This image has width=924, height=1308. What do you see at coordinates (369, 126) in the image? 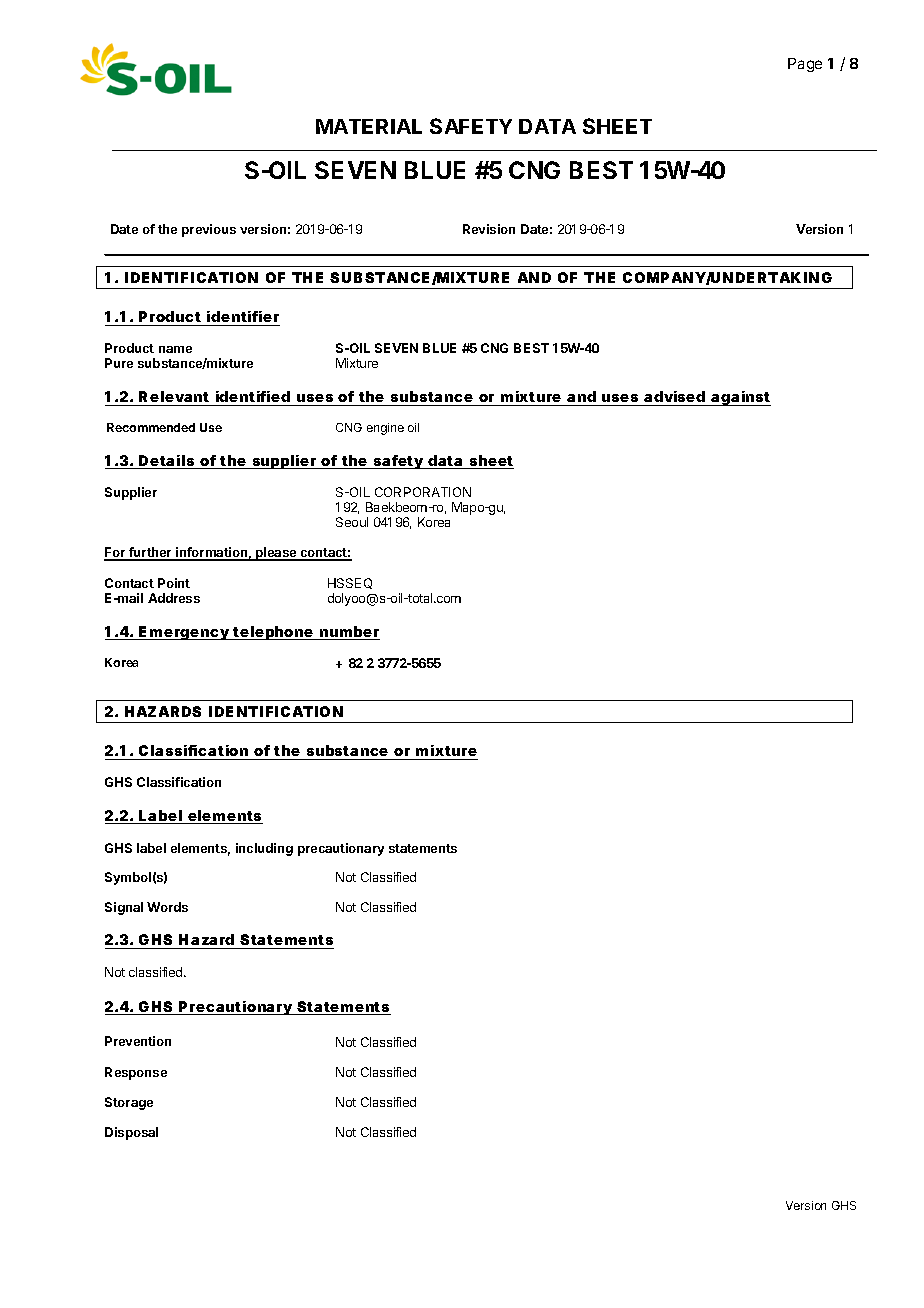
I see `MATERIAL` at bounding box center [369, 126].
